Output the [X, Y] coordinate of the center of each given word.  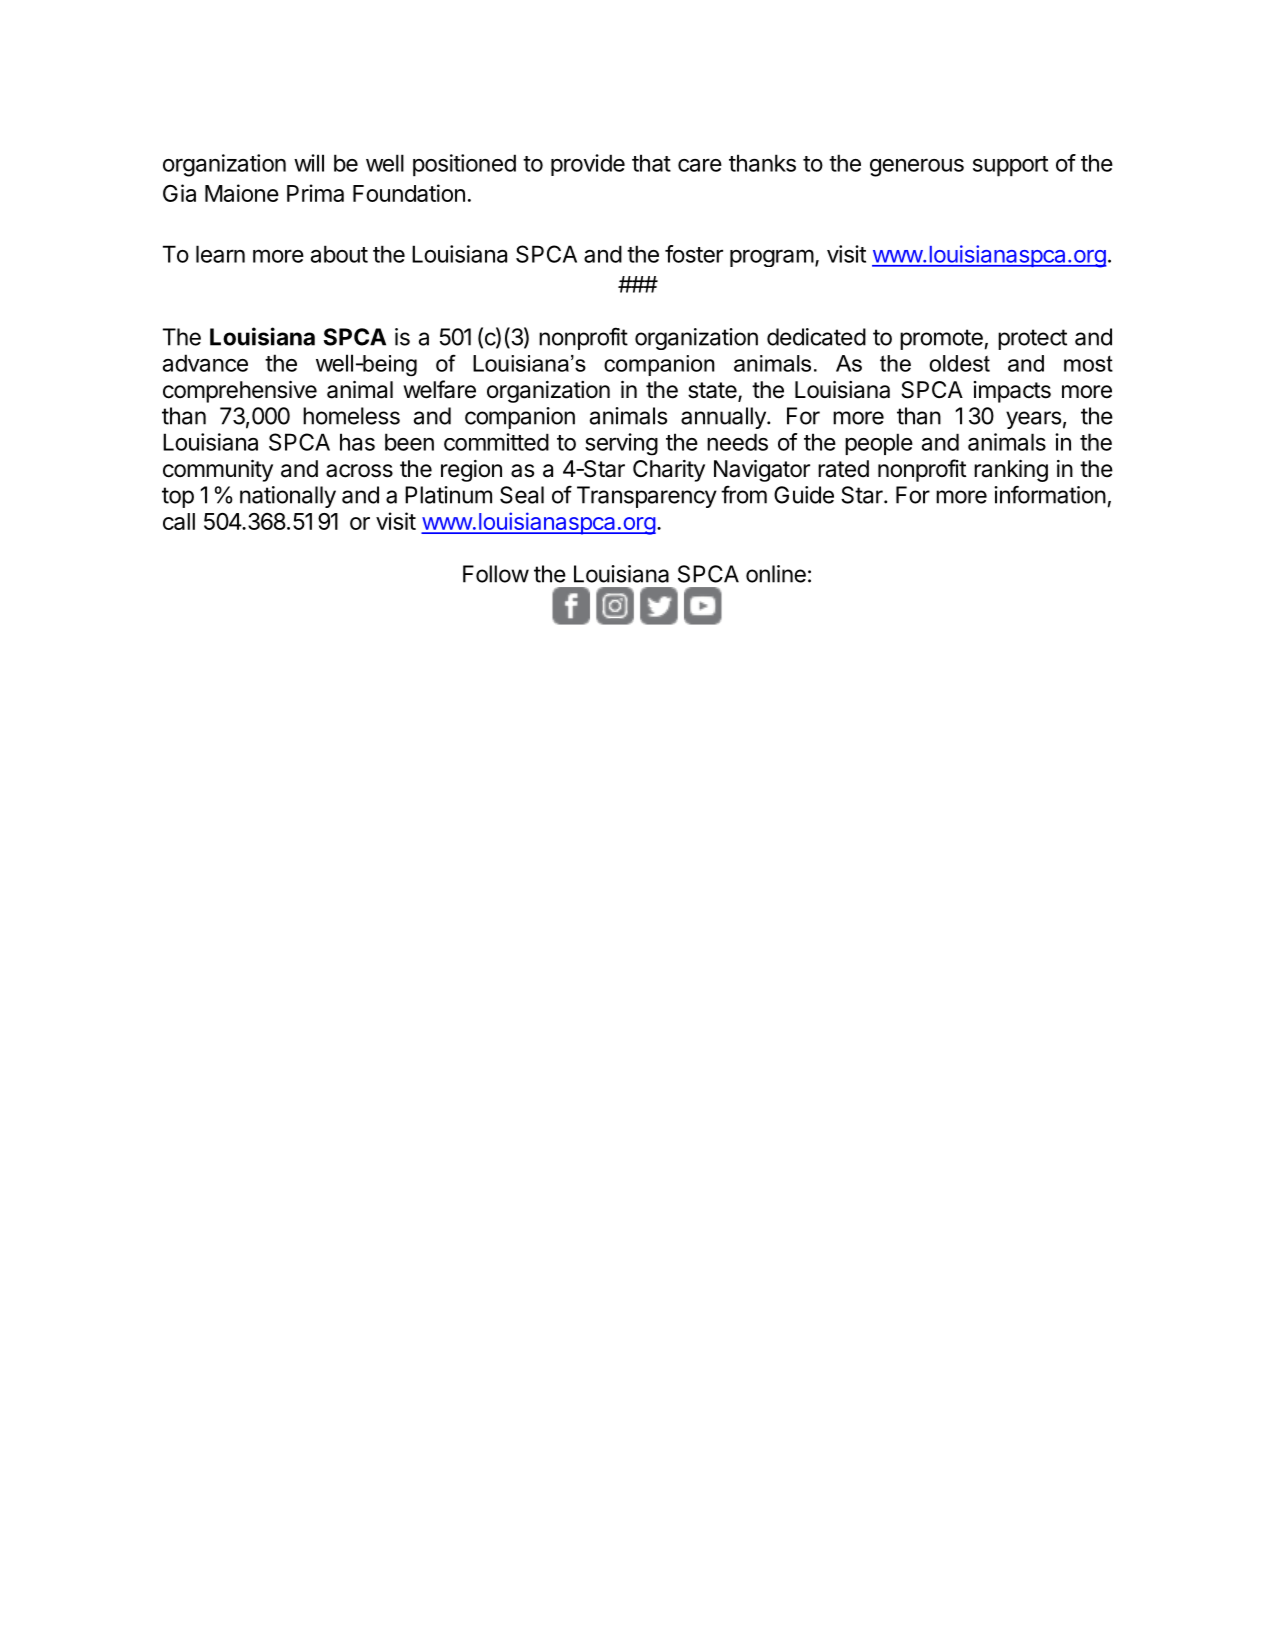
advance [205, 363]
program [772, 258]
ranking [1011, 471]
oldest [959, 363]
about [339, 254]
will [309, 163]
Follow [496, 574]
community [218, 471]
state [713, 391]
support [1010, 166]
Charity [669, 471]
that [651, 163]
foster [694, 254]
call [179, 521]
